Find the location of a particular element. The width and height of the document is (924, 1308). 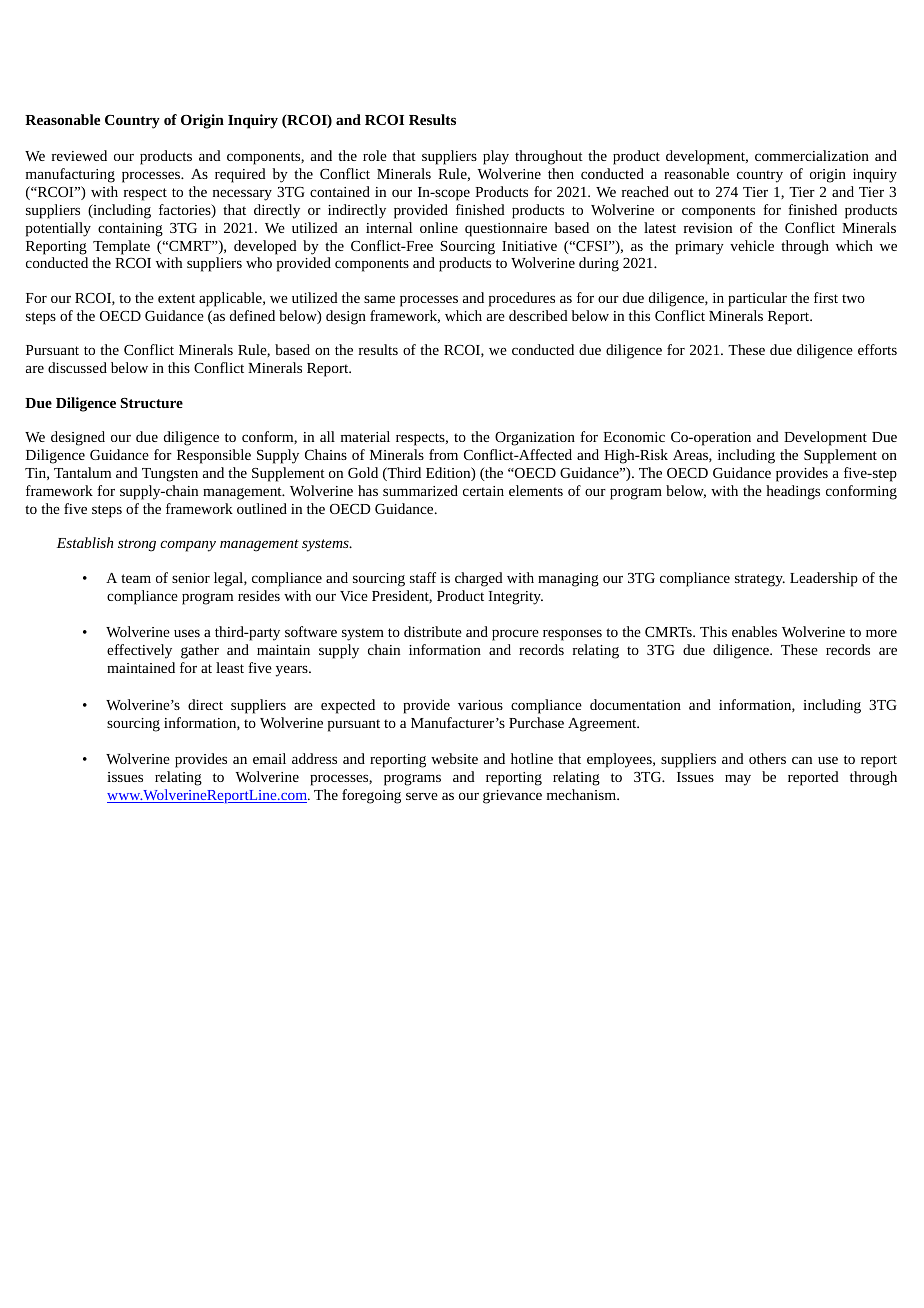

commercialization is located at coordinates (812, 155).
